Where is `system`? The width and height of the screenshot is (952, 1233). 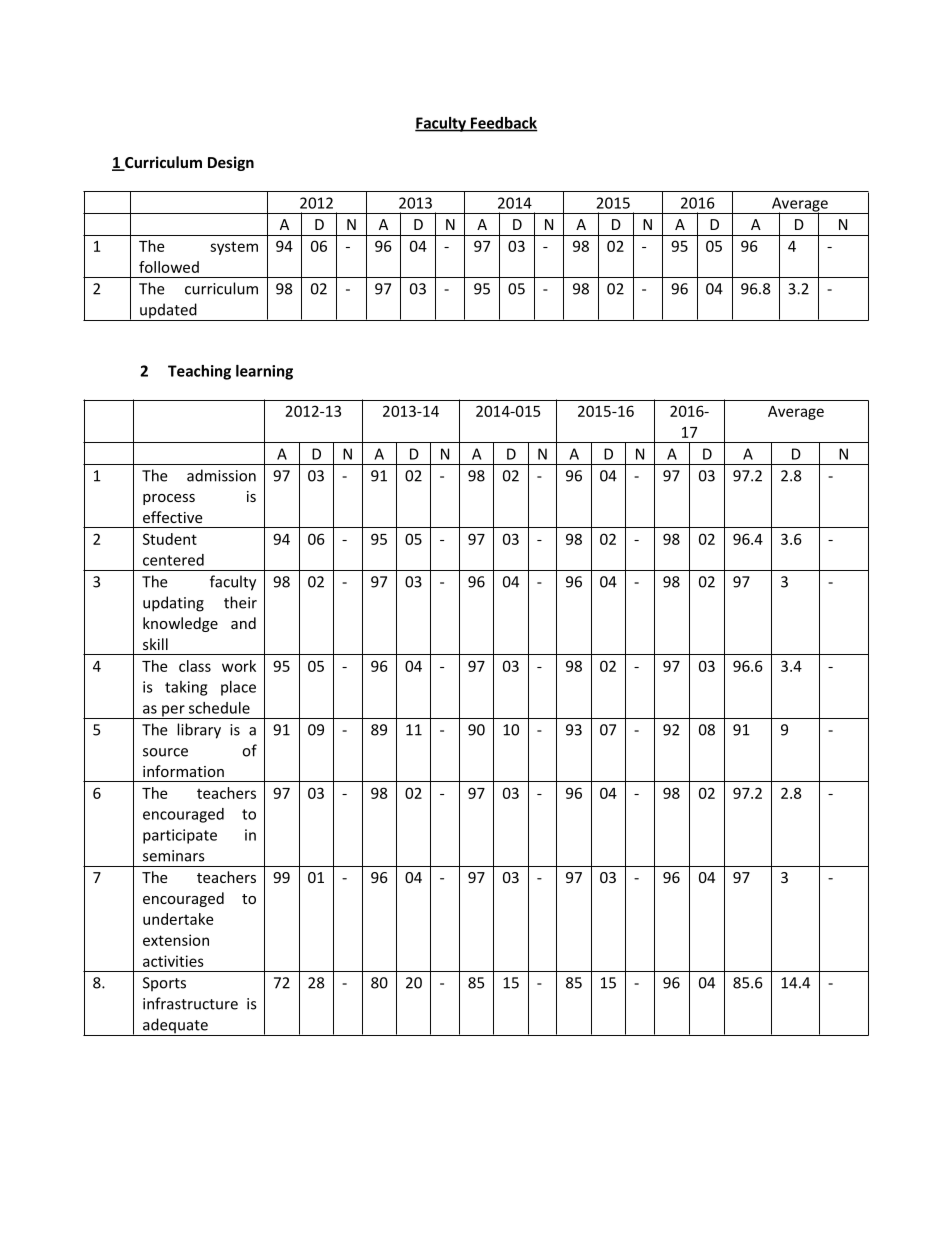
system is located at coordinates (234, 248).
